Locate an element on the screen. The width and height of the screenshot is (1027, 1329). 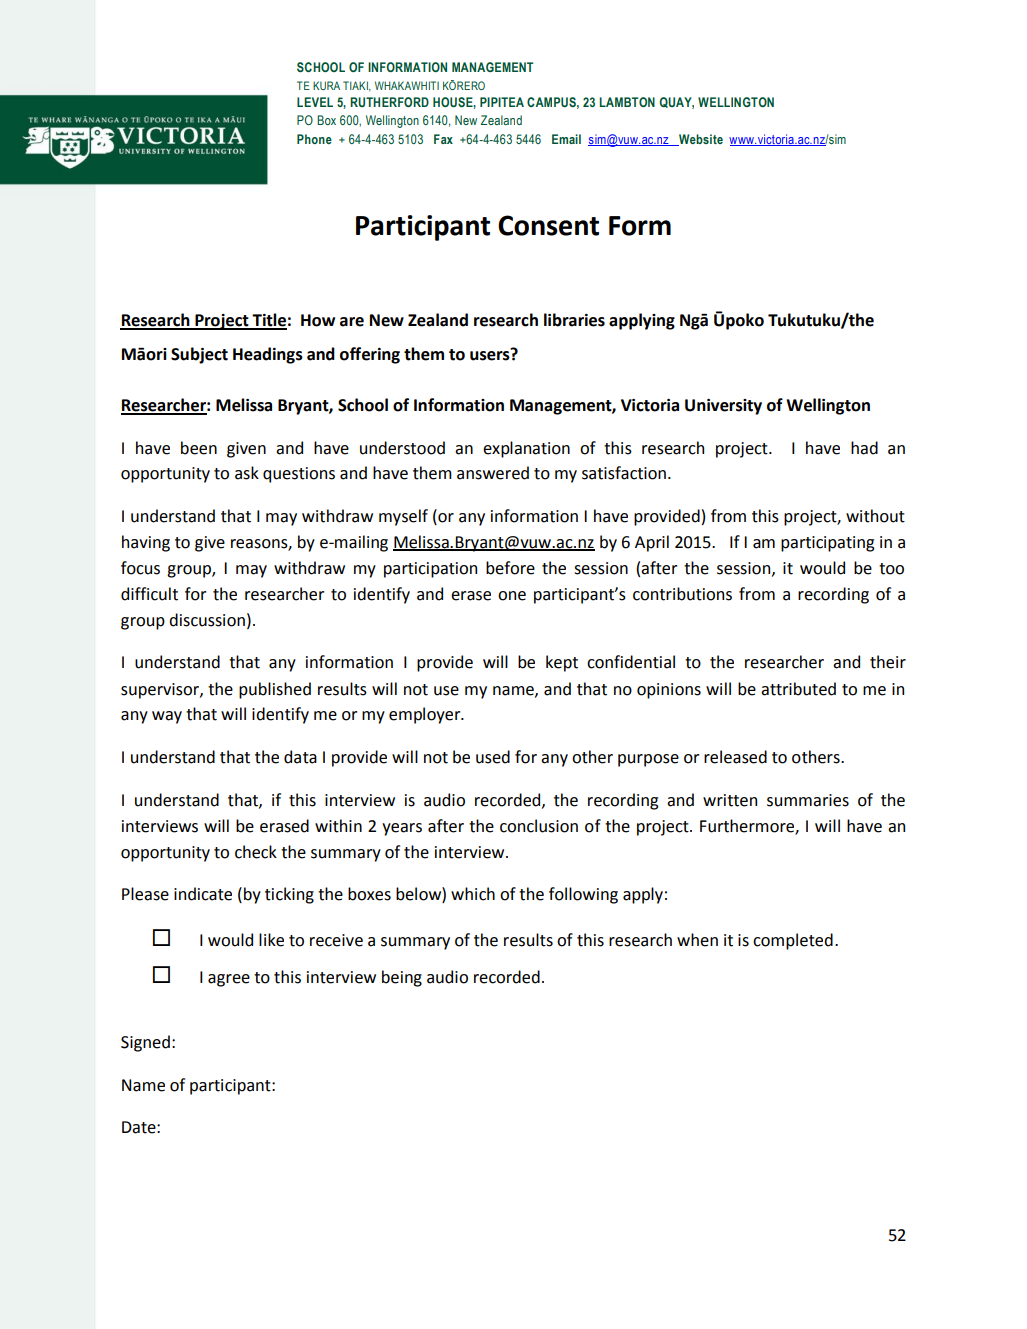
Website is located at coordinates (700, 140).
